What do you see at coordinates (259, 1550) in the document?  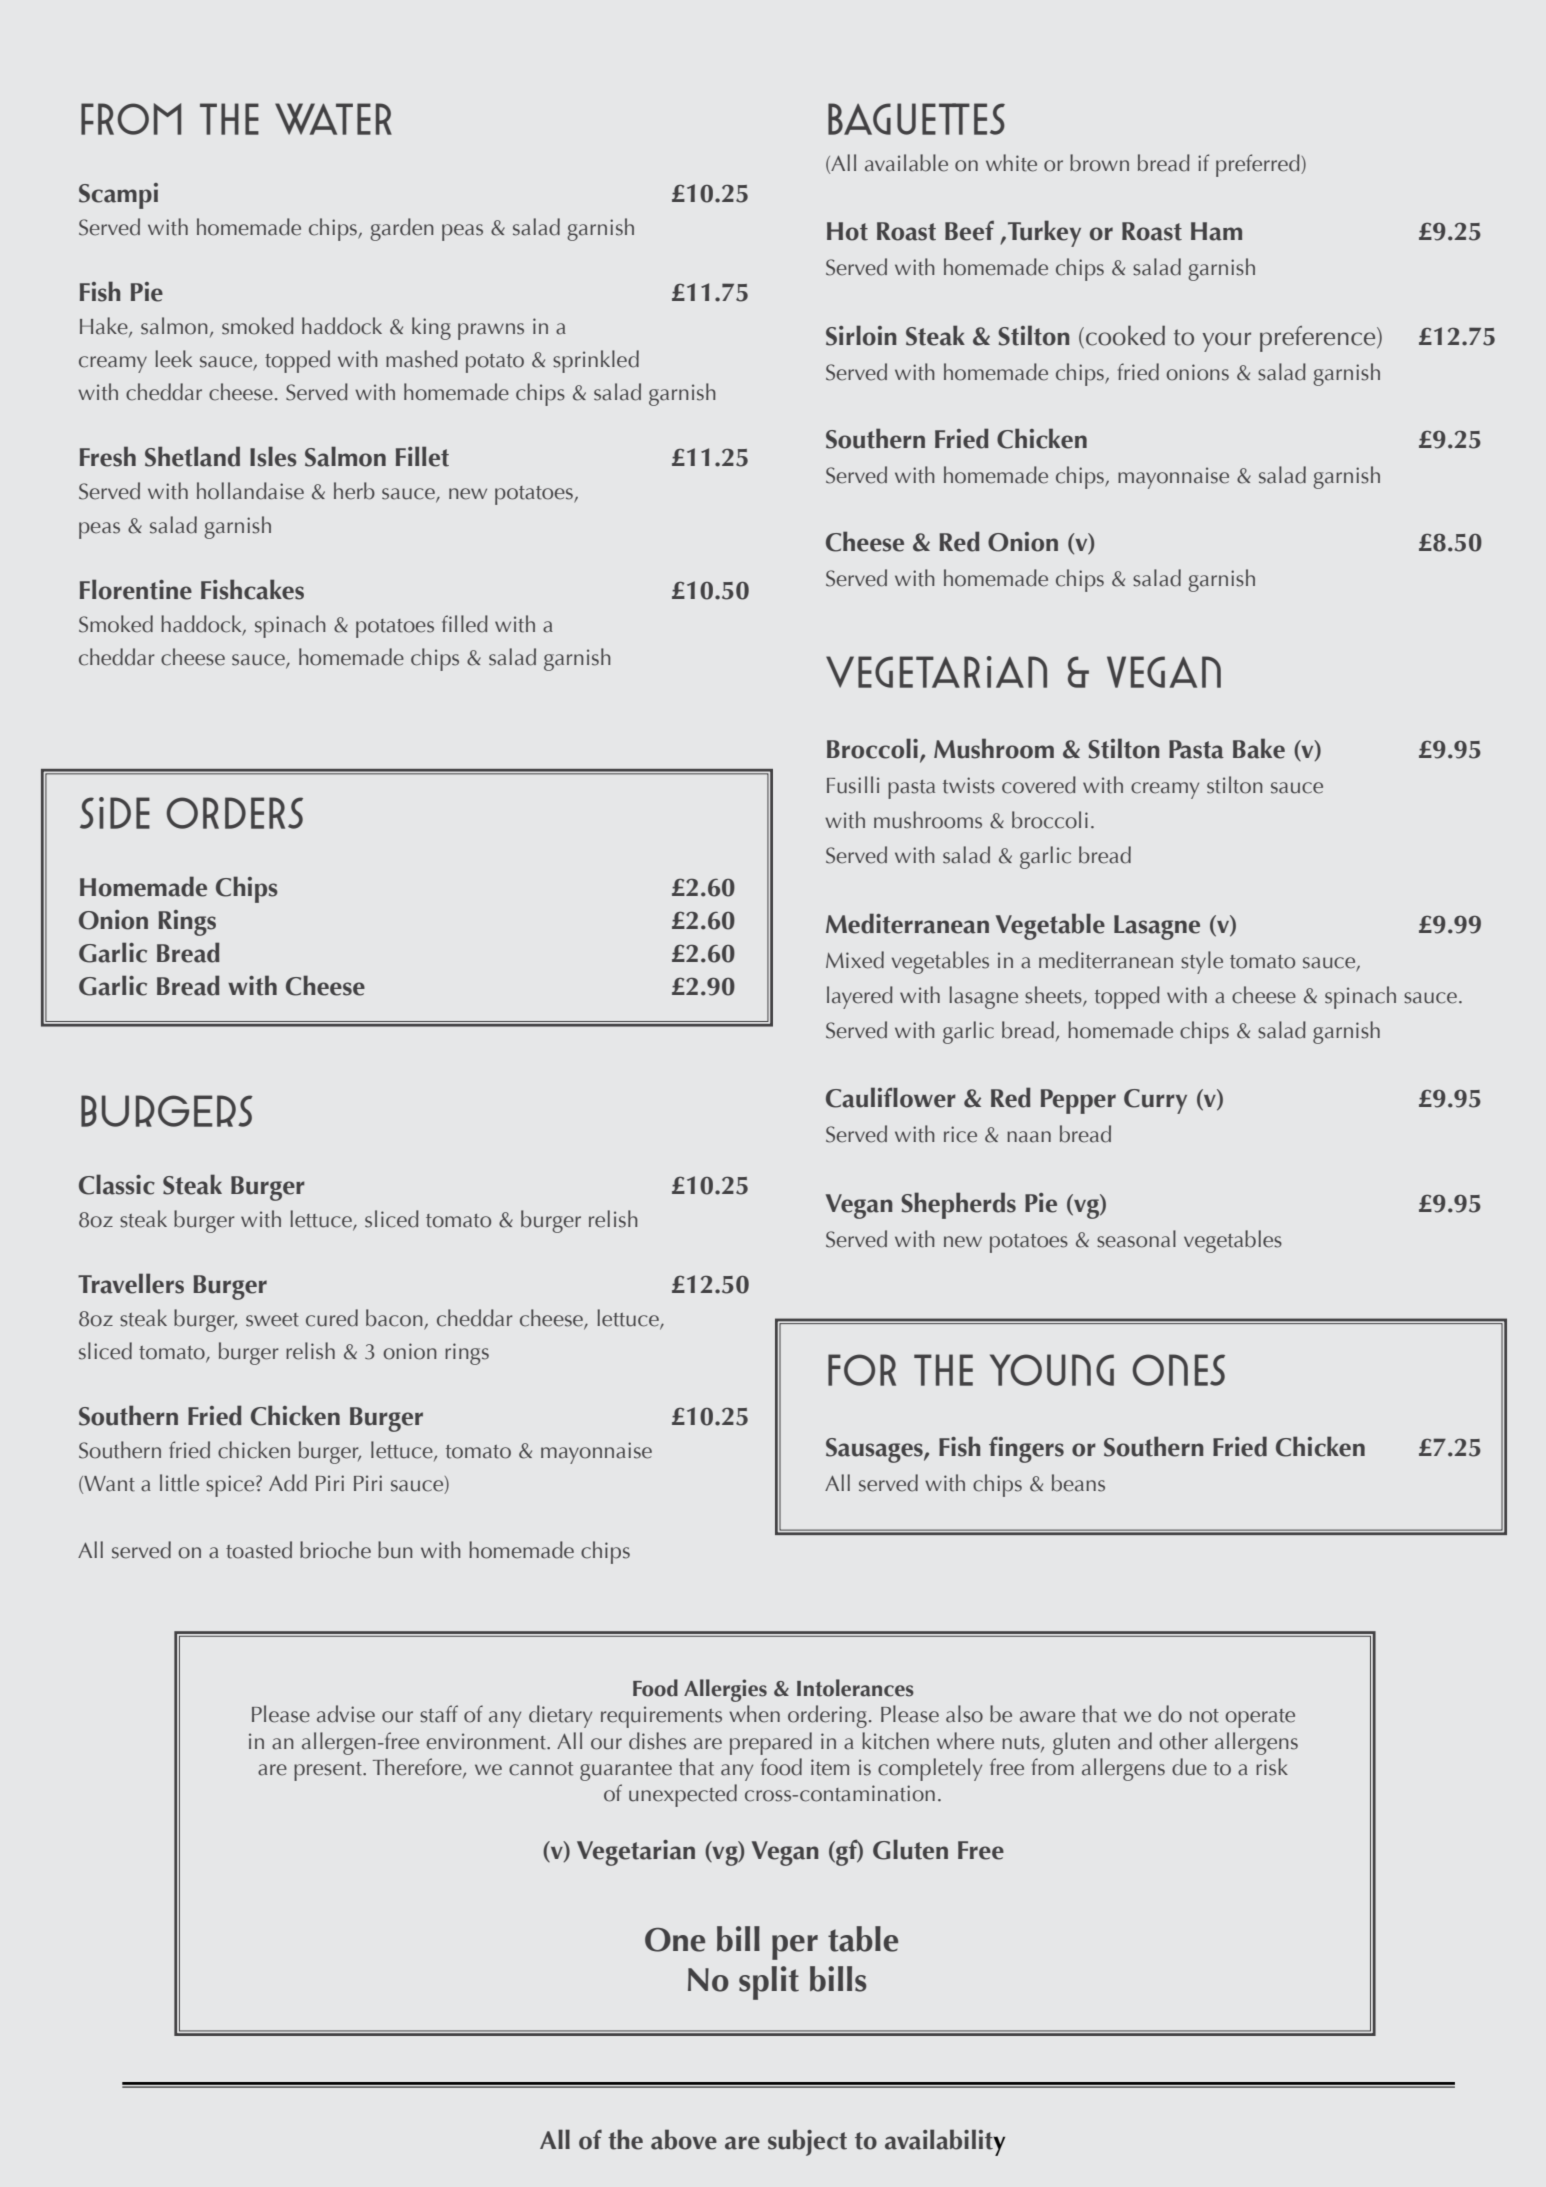 I see `toasted` at bounding box center [259, 1550].
